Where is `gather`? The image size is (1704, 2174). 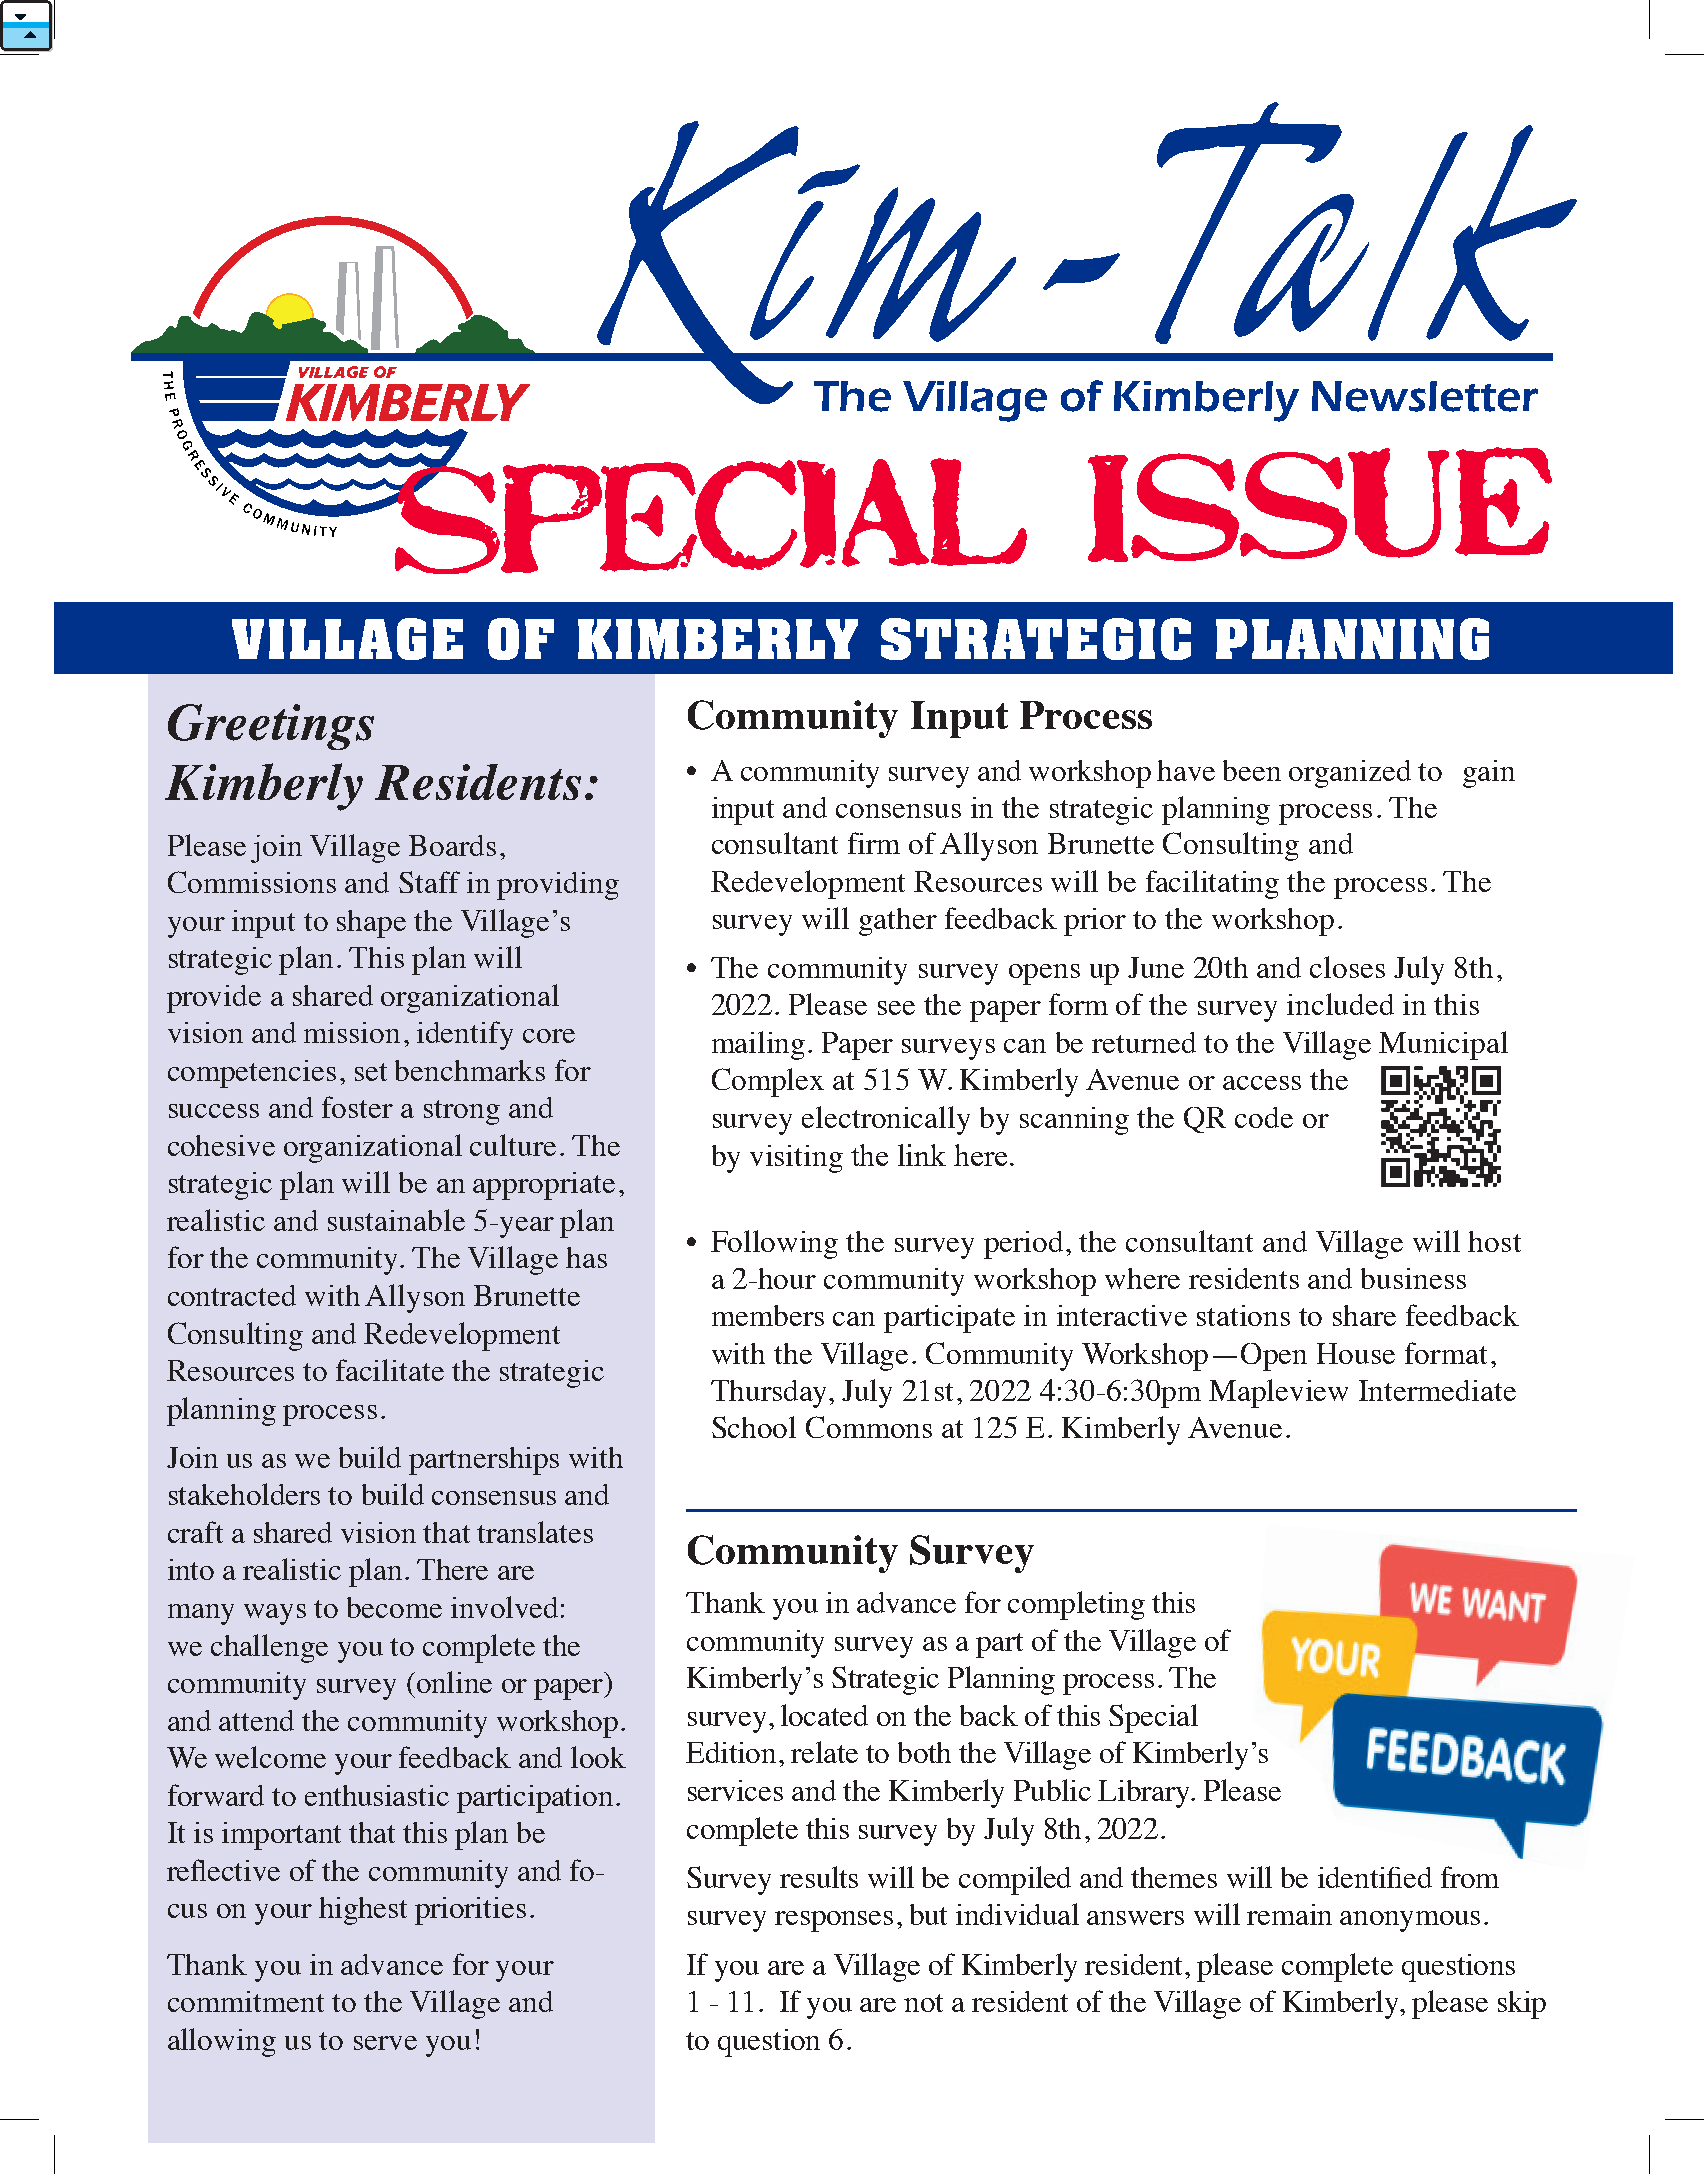
gather is located at coordinates (898, 922).
